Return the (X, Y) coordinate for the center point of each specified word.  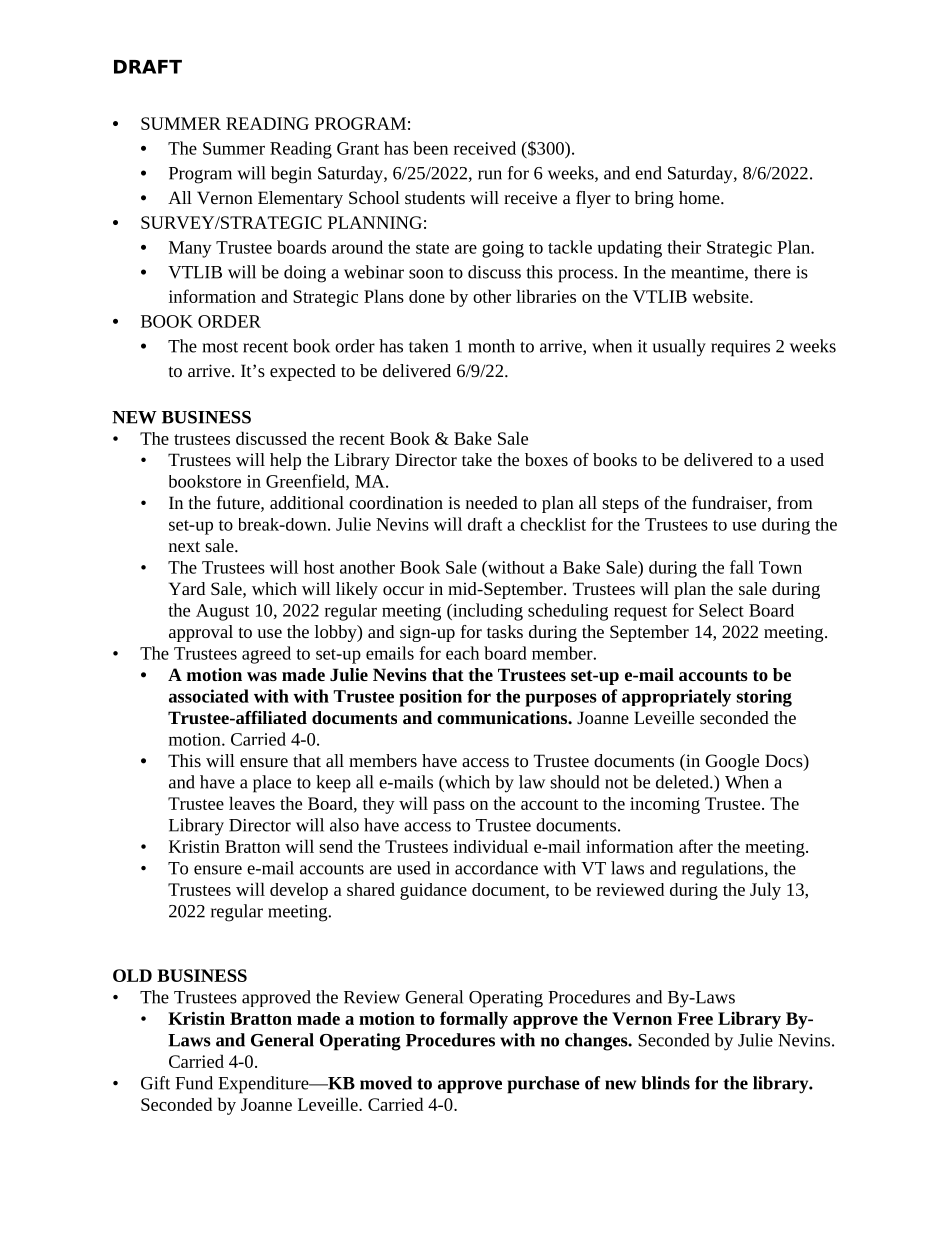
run (490, 175)
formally (474, 1020)
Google (732, 762)
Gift (155, 1083)
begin (291, 175)
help (285, 461)
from (795, 502)
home (700, 197)
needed (492, 502)
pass (449, 807)
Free (695, 1018)
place (272, 784)
